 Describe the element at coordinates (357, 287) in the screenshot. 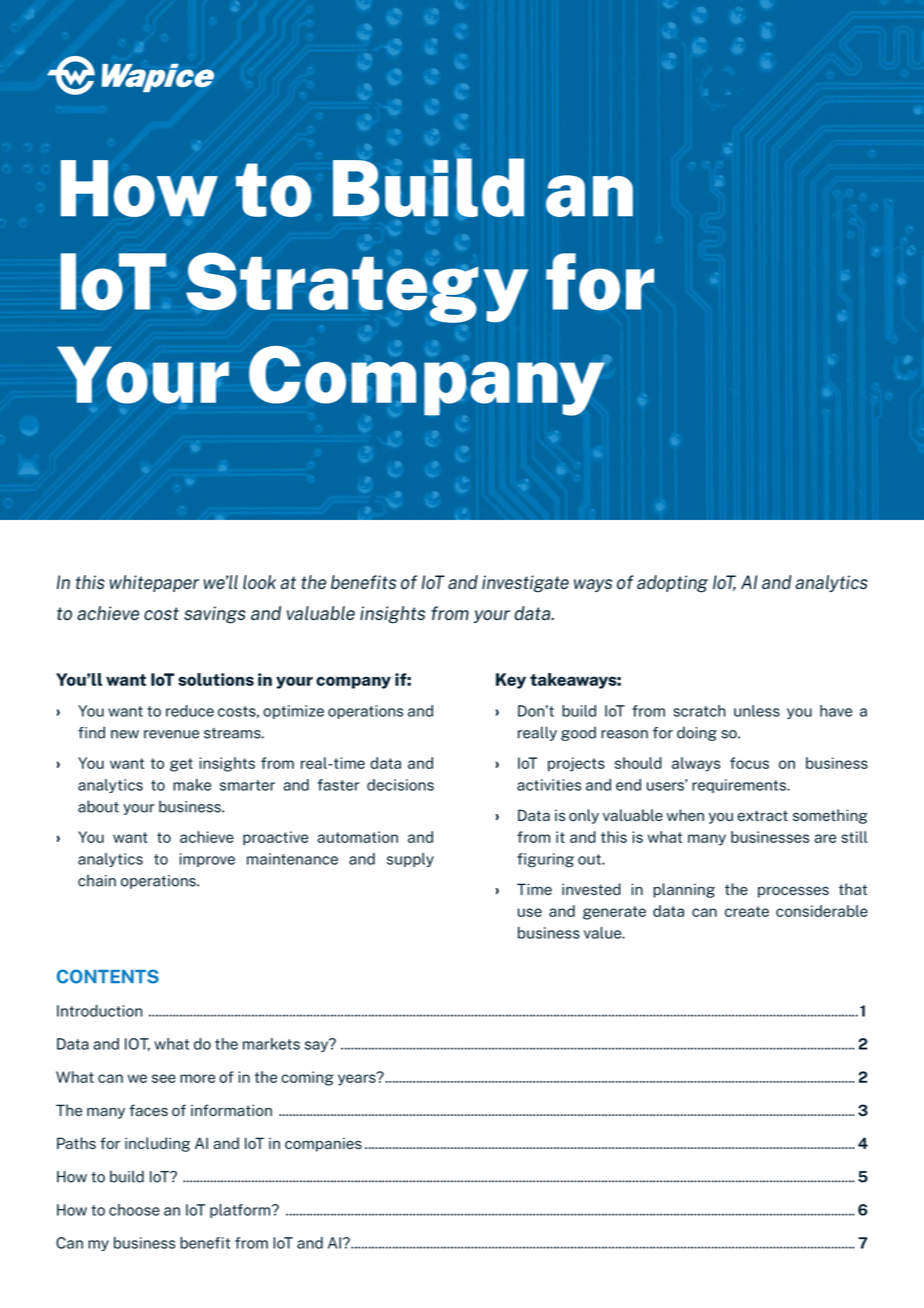

I see `Strategy` at that location.
